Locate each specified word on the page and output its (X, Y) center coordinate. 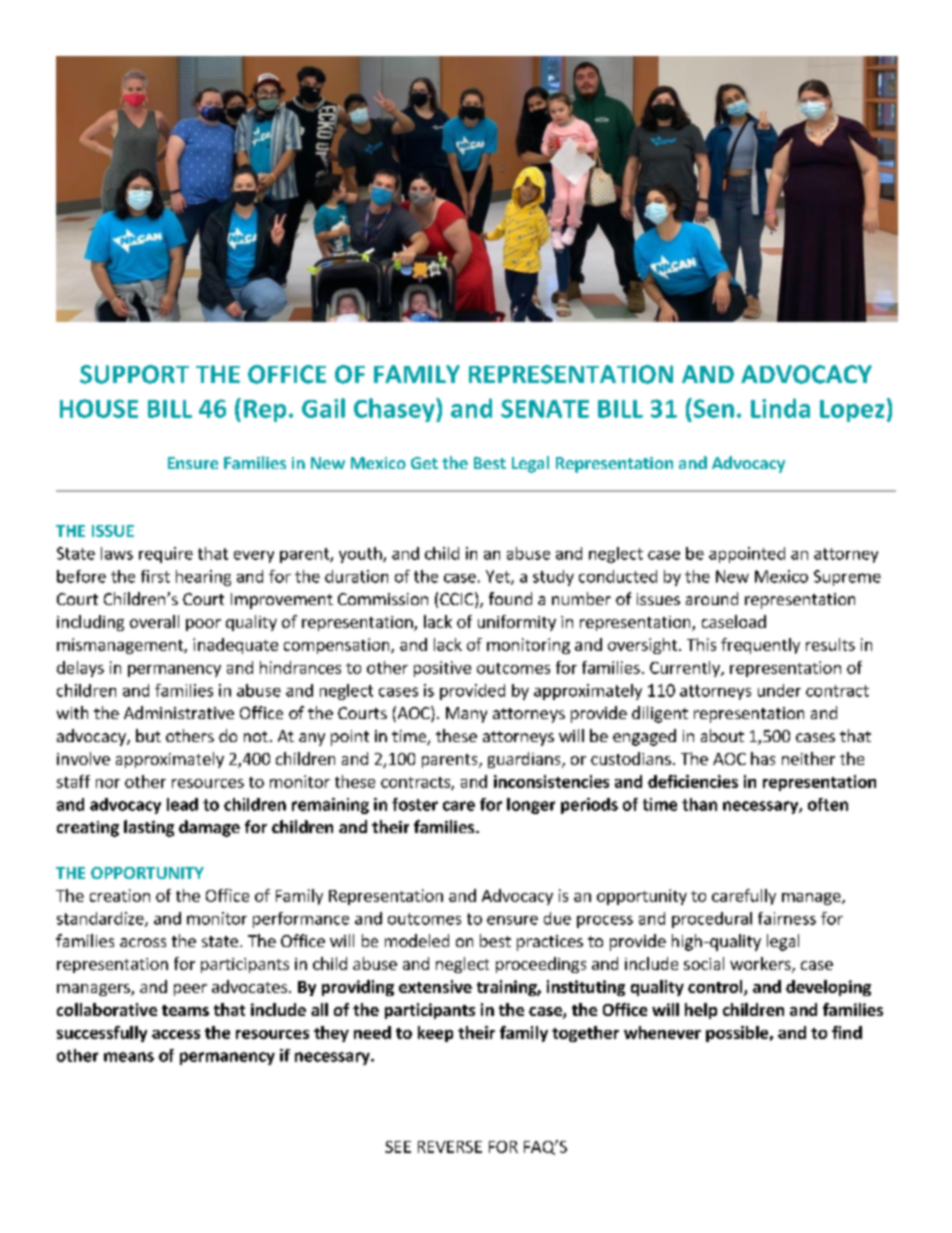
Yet (499, 577)
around (712, 598)
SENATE (545, 408)
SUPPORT (134, 374)
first (155, 576)
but (148, 735)
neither (808, 758)
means (129, 1057)
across (143, 942)
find (847, 1032)
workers (761, 965)
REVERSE (450, 1147)
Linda (780, 408)
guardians (525, 760)
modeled (417, 940)
